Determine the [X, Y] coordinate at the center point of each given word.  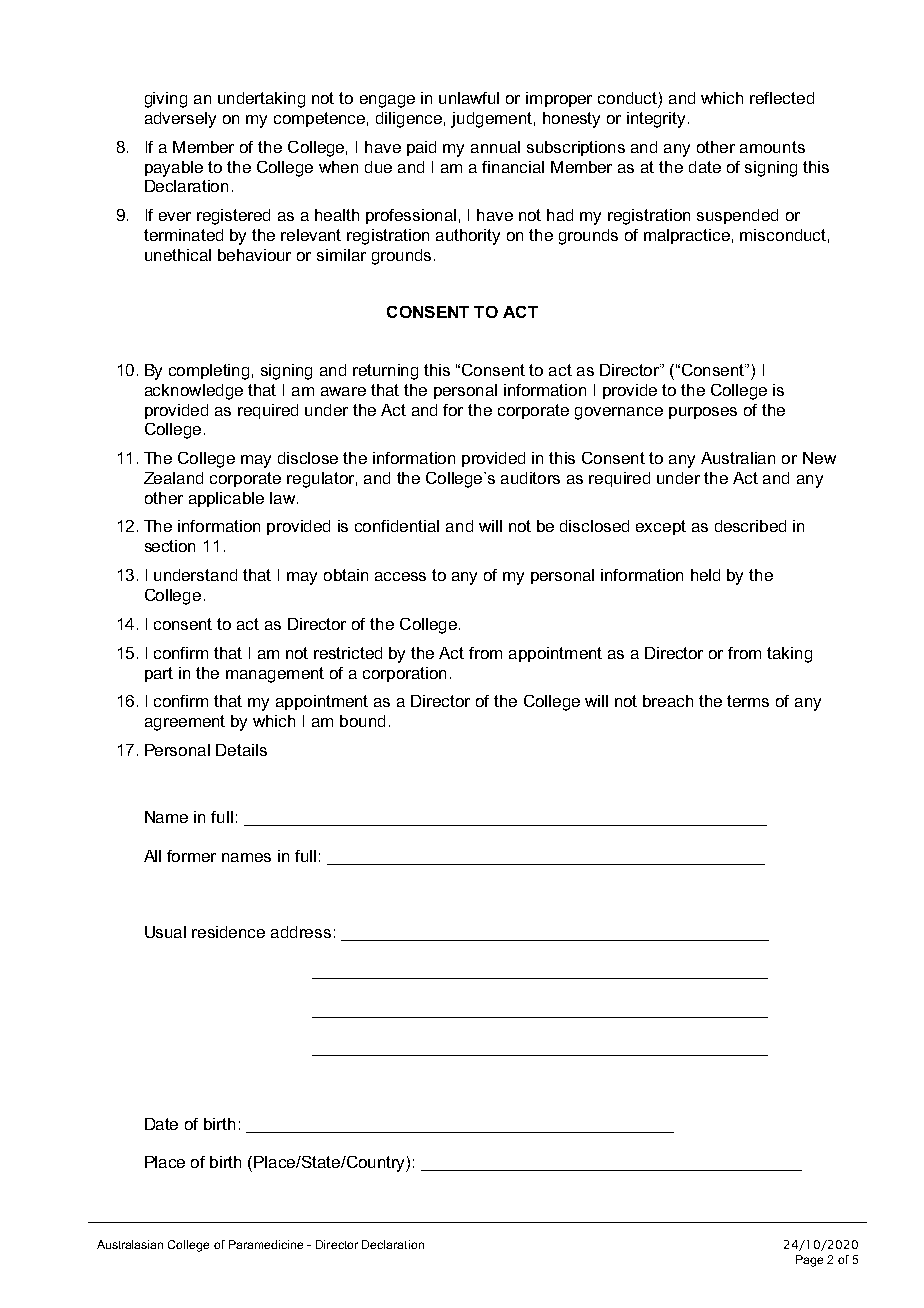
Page [809, 1261]
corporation [404, 674]
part [159, 674]
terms [748, 701]
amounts [772, 147]
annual [495, 147]
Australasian [130, 1244]
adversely [180, 120]
